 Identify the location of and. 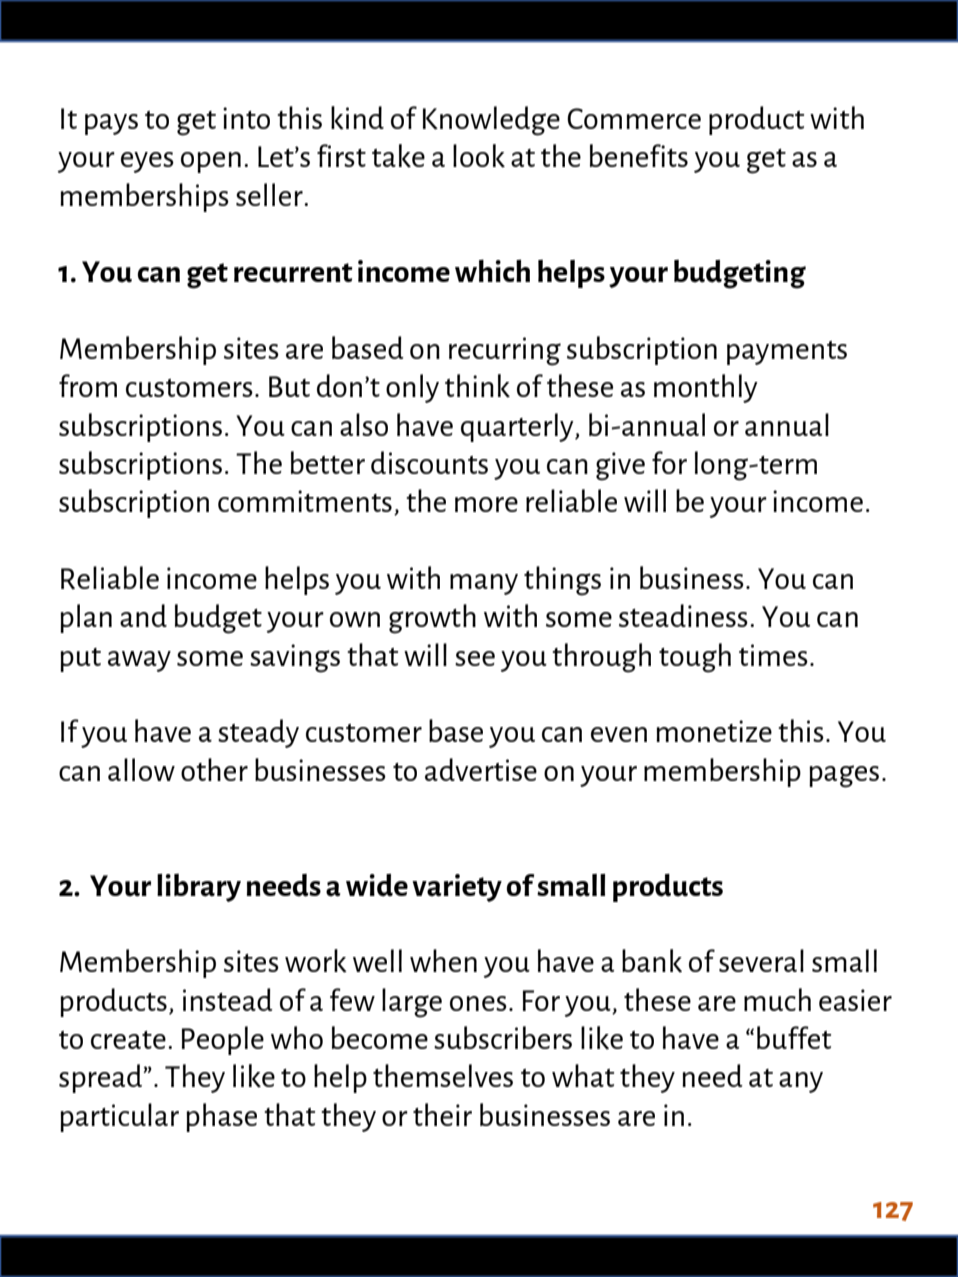
(143, 615).
